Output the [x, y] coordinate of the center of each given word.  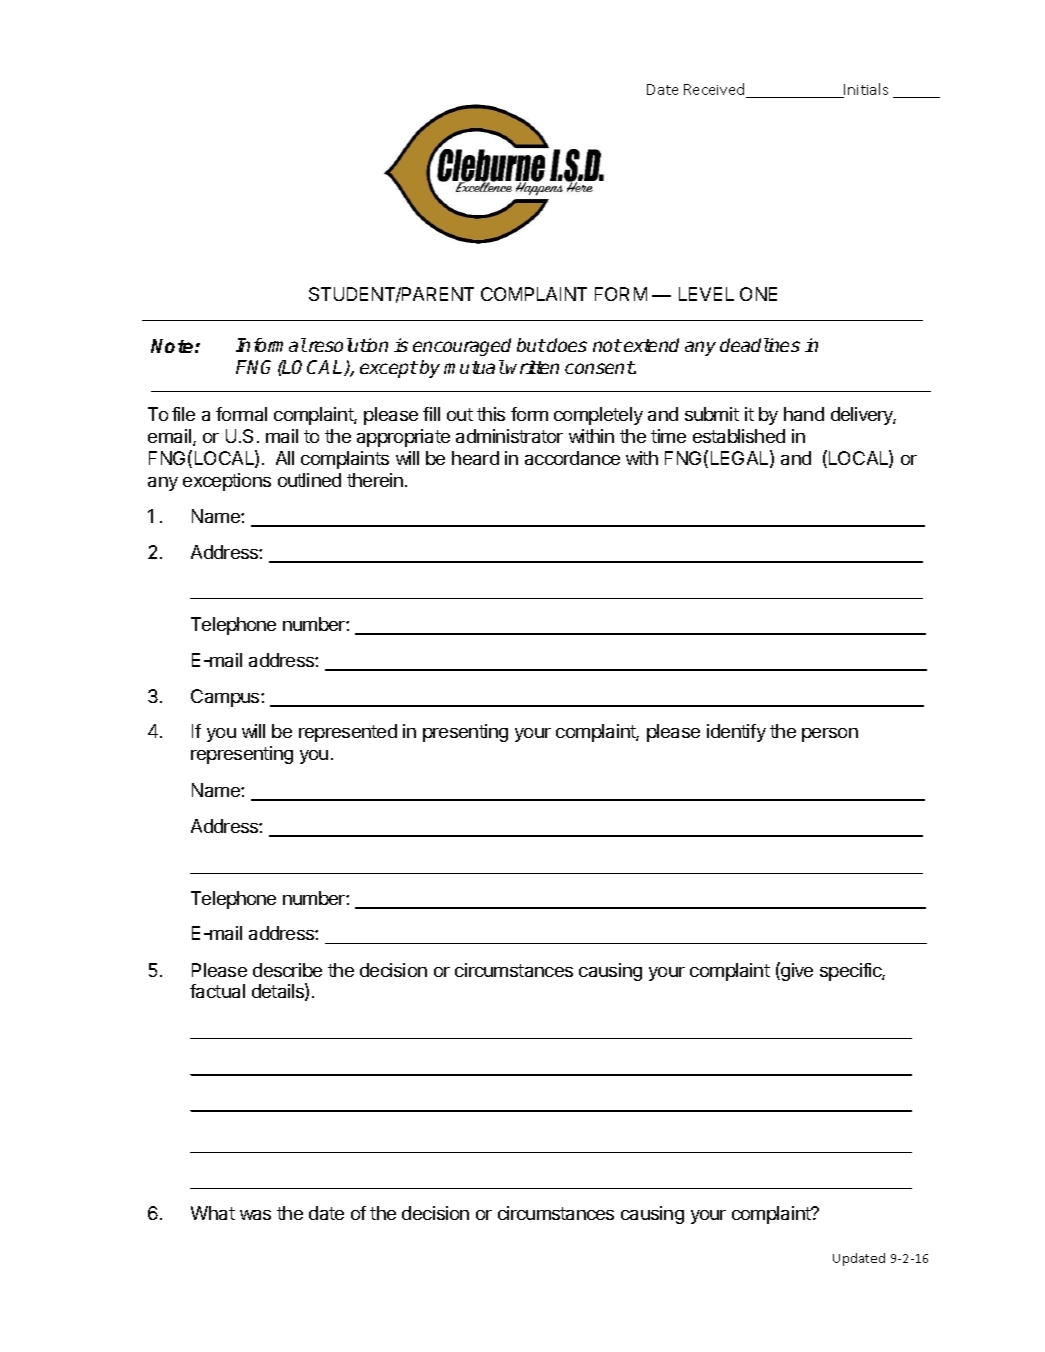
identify [736, 733]
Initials [865, 90]
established [739, 436]
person [830, 735]
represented [348, 733]
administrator [509, 436]
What [213, 1213]
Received [715, 90]
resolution [348, 345]
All [285, 458]
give [796, 971]
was [255, 1215]
